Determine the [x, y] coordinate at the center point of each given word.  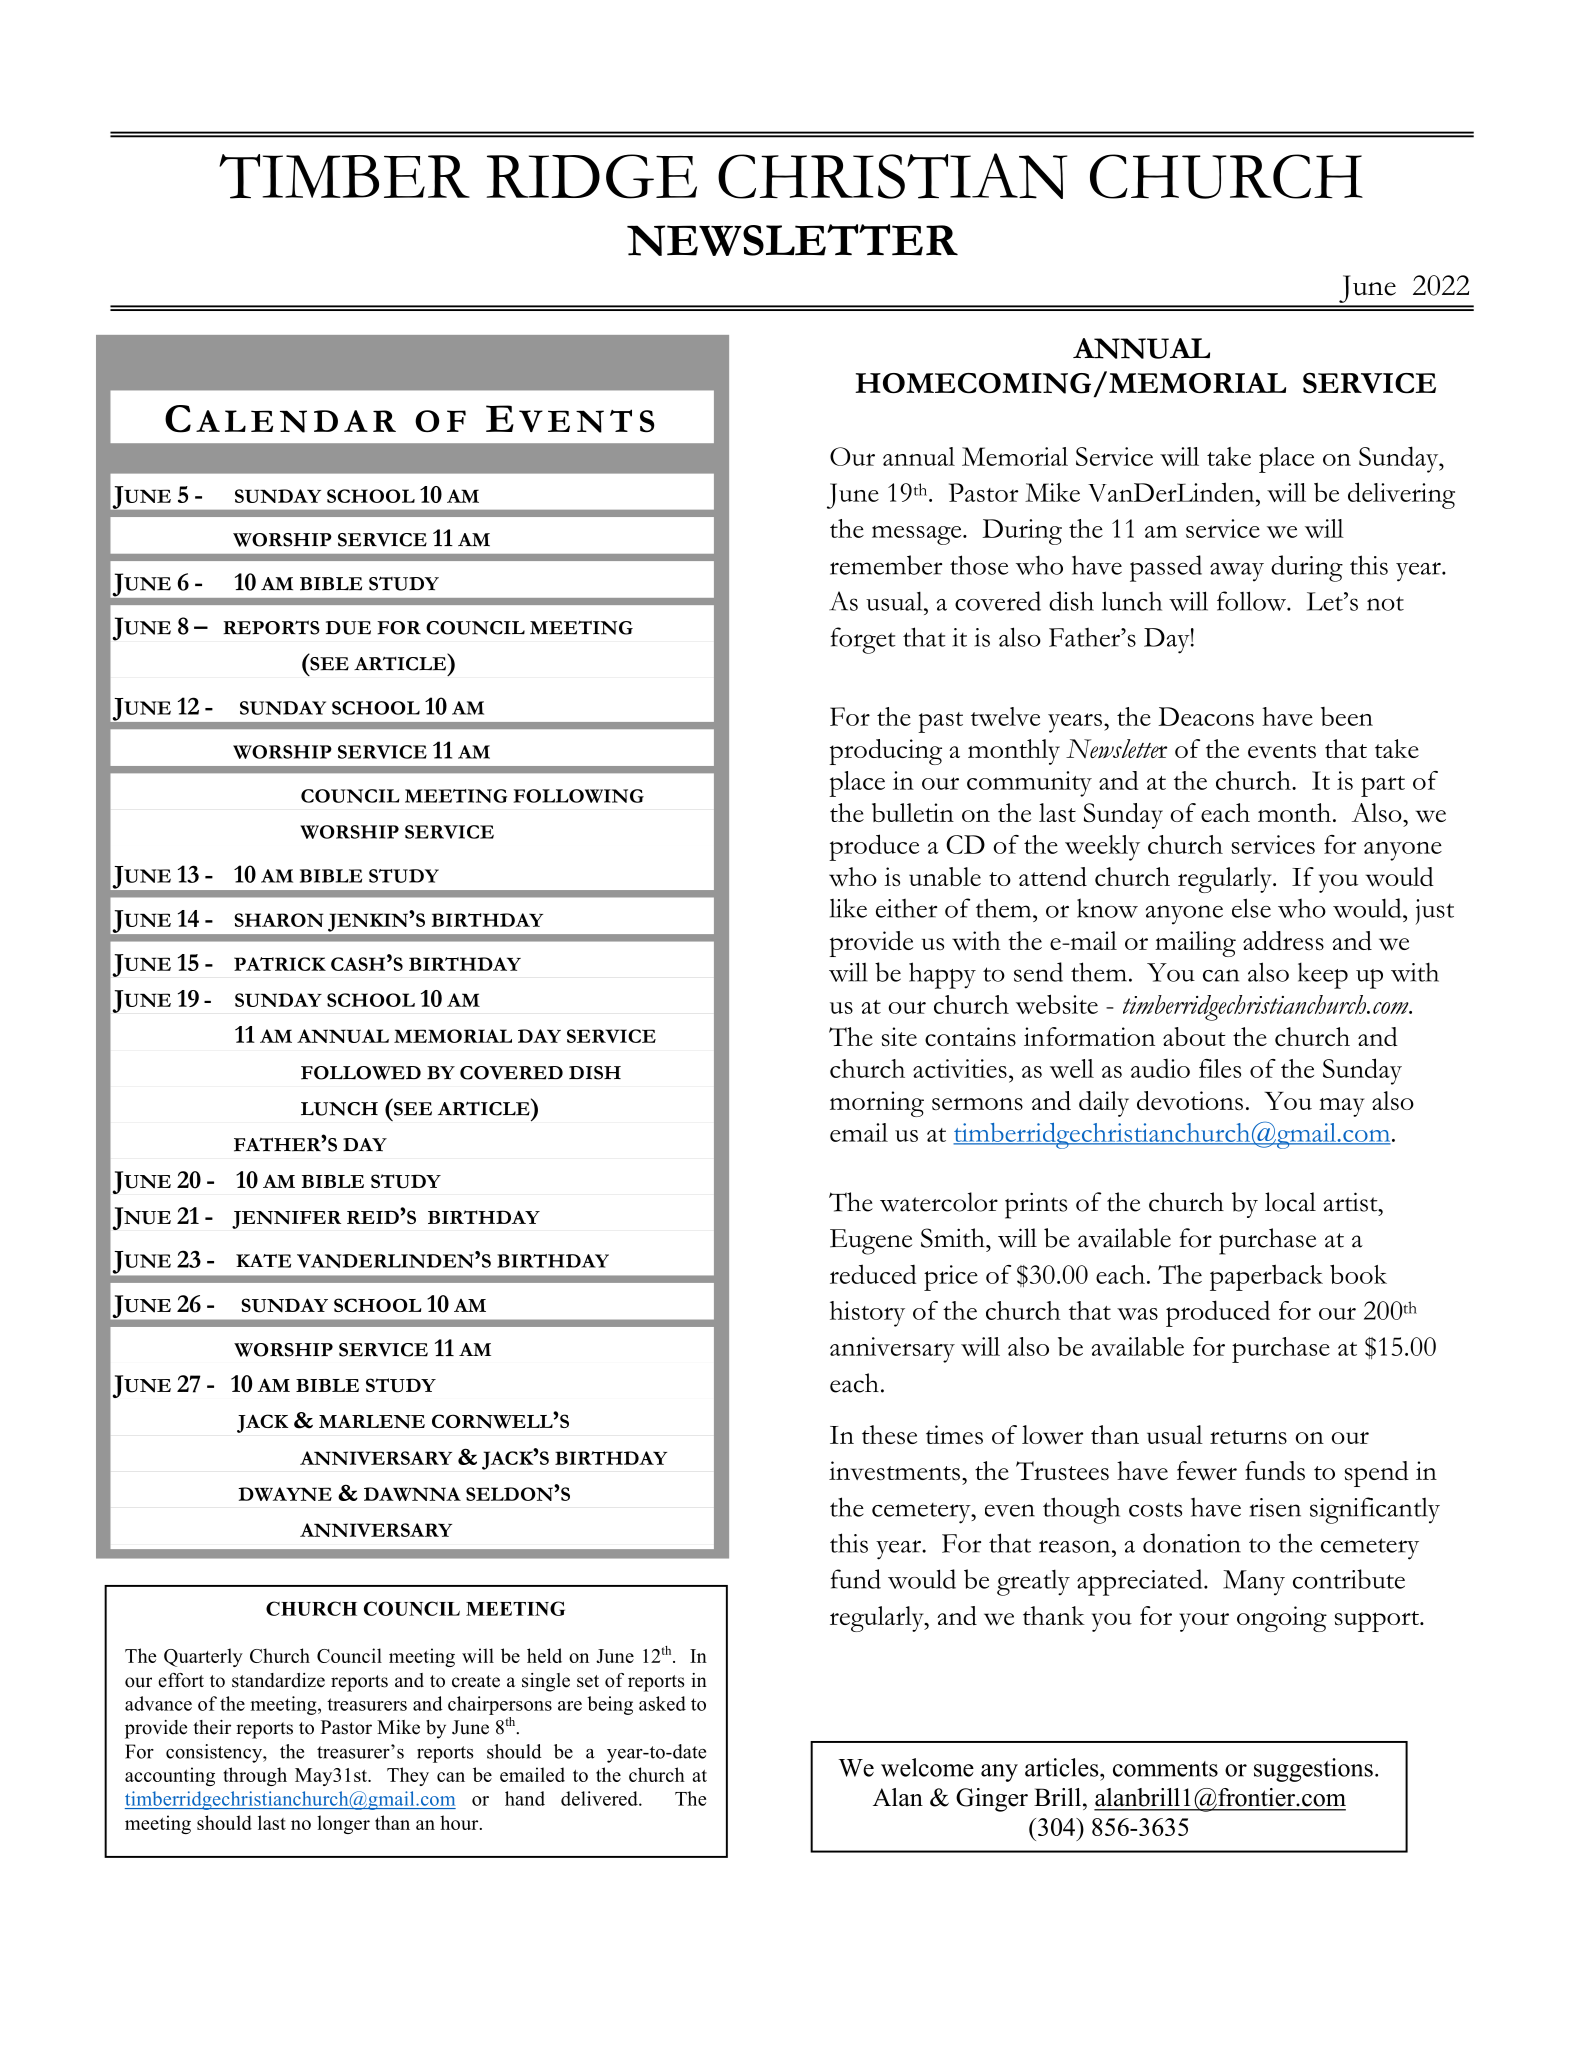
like [848, 908]
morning [877, 1104]
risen [1275, 1507]
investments [894, 1470]
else [1251, 908]
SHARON [279, 920]
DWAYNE [285, 1494]
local [1290, 1202]
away [1237, 572]
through [255, 1776]
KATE [263, 1261]
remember [886, 565]
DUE [348, 628]
